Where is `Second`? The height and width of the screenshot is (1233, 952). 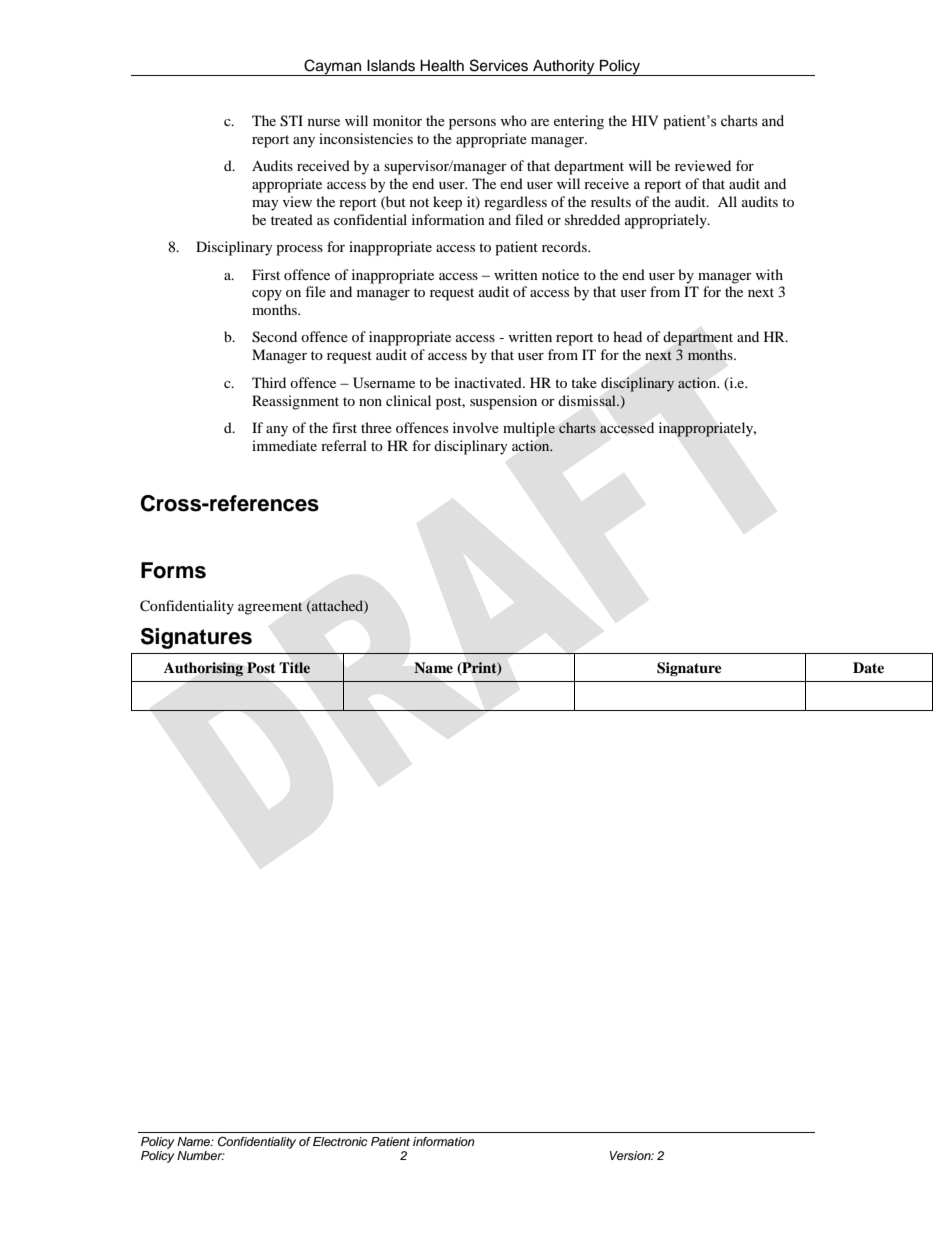 Second is located at coordinates (274, 337).
